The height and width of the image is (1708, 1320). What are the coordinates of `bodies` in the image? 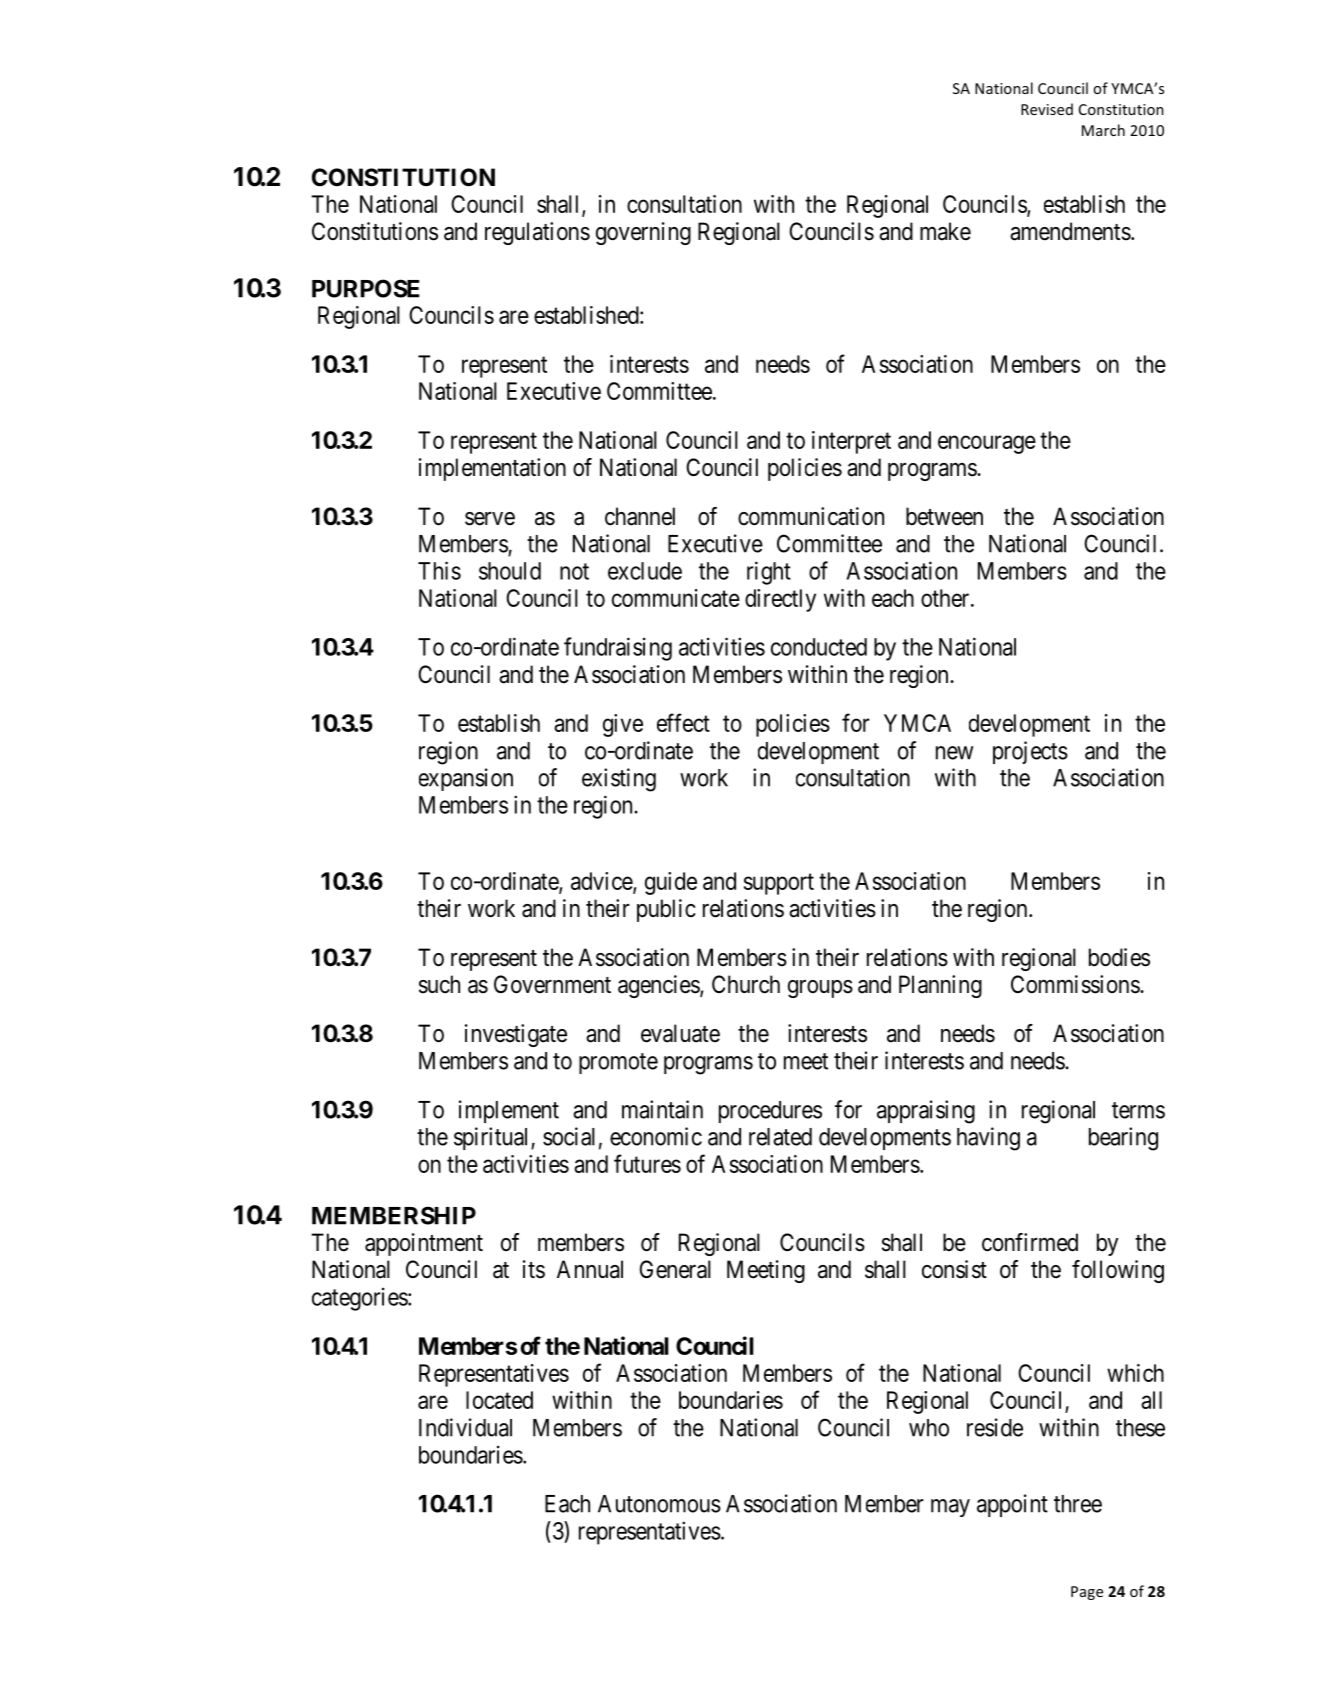 It's located at (1119, 957).
